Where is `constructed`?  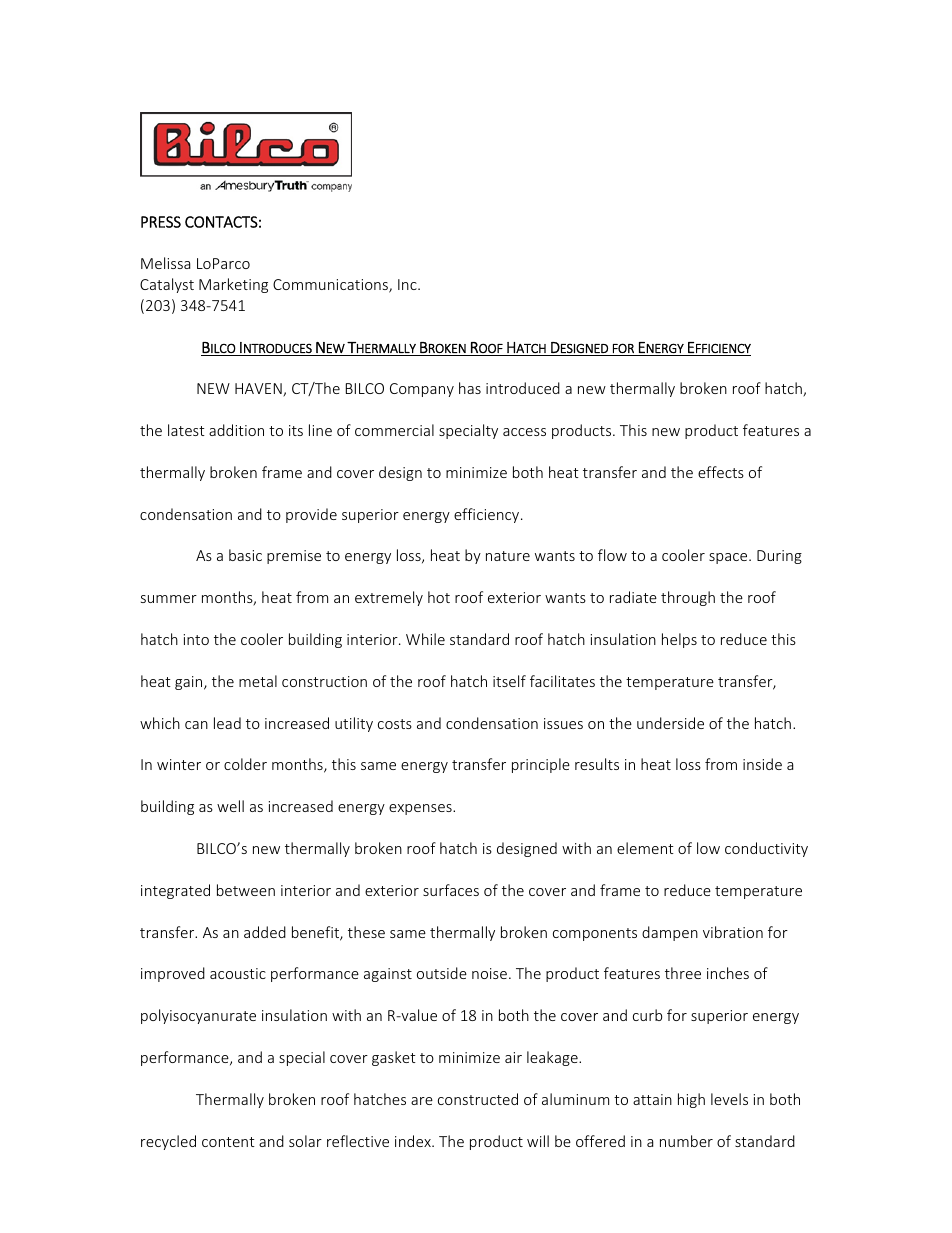
constructed is located at coordinates (478, 1099).
